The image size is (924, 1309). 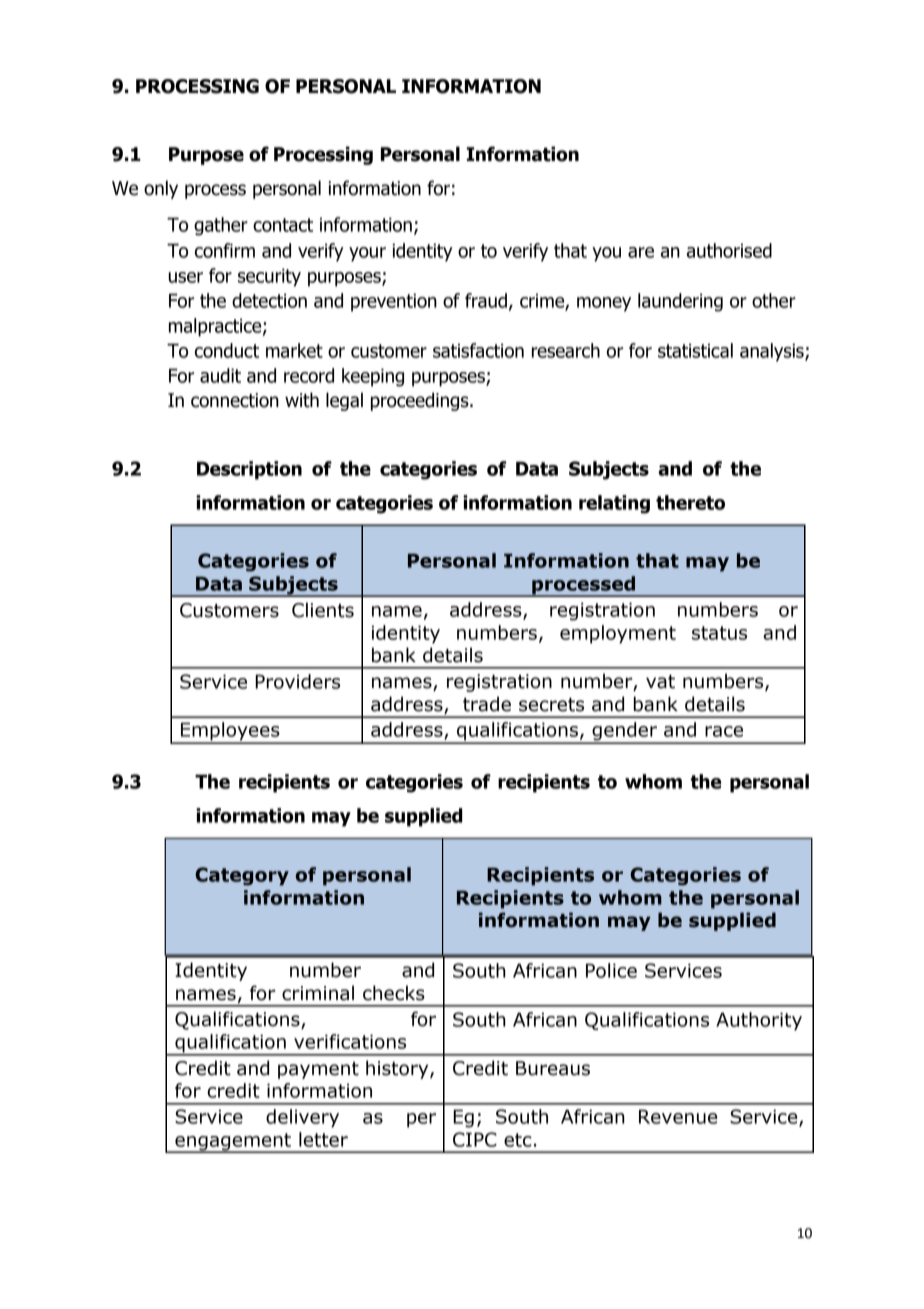 What do you see at coordinates (690, 502) in the image?
I see `thereto` at bounding box center [690, 502].
